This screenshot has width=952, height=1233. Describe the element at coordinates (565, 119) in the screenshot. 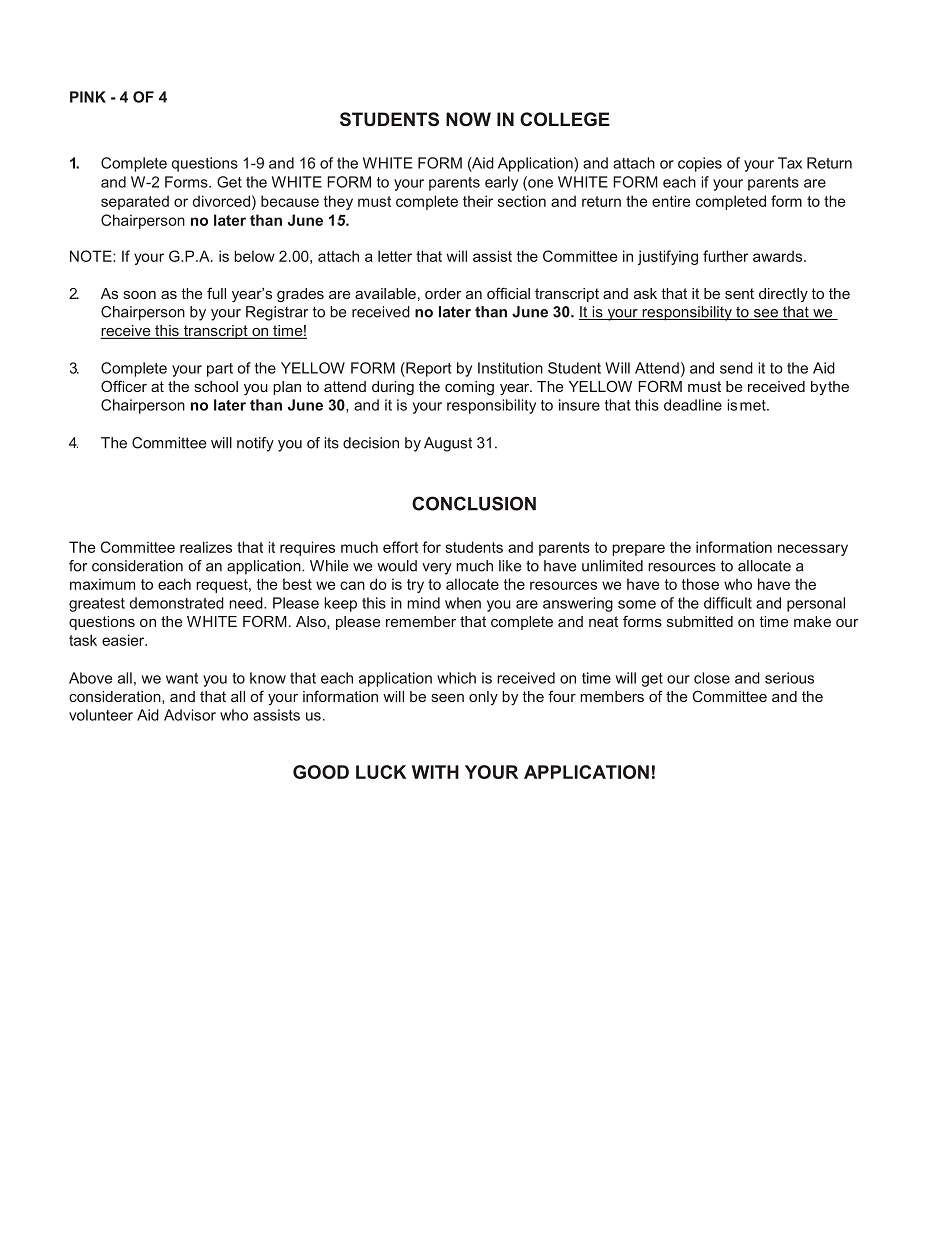

I see `COLLEGE` at that location.
